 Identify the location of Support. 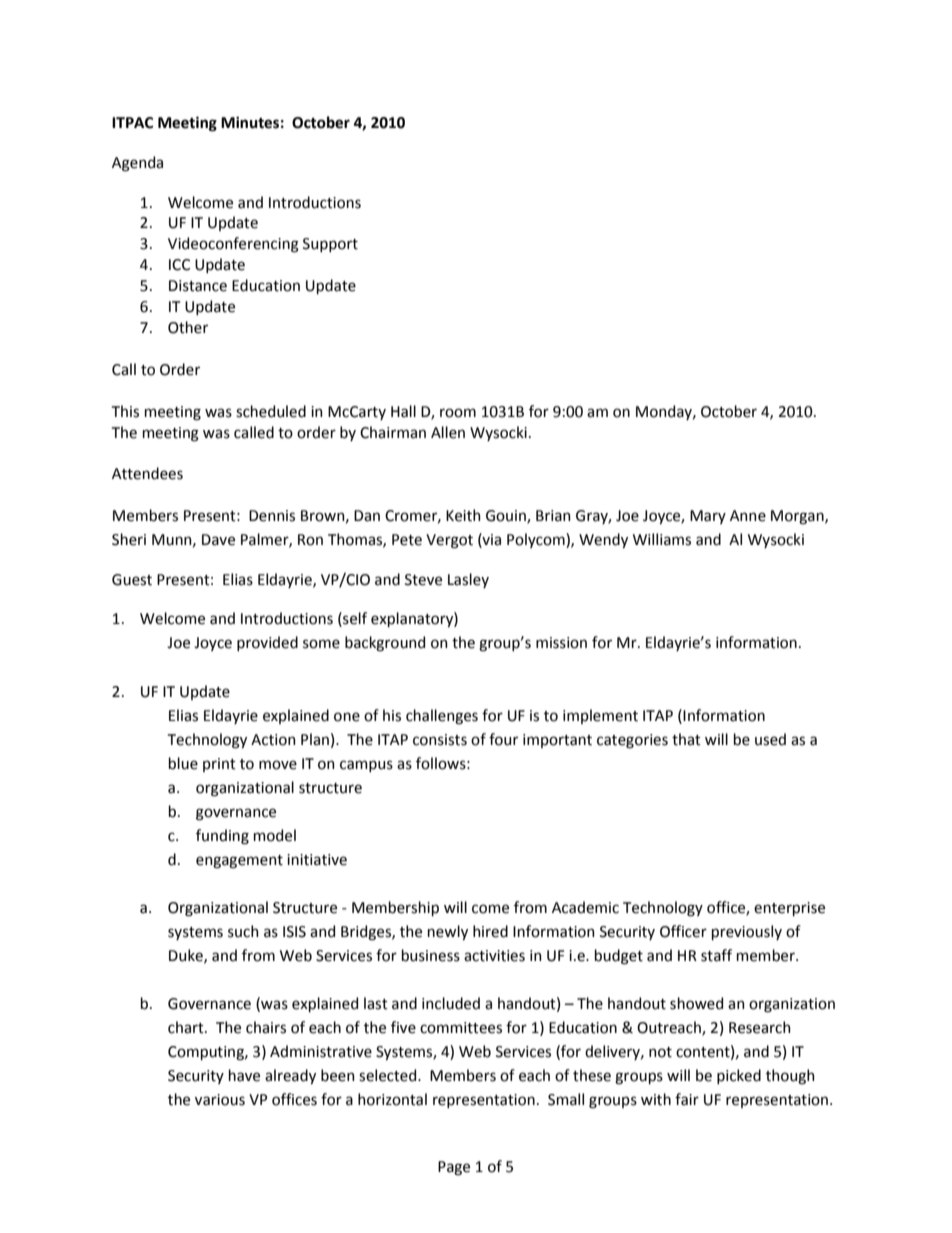
(330, 245).
